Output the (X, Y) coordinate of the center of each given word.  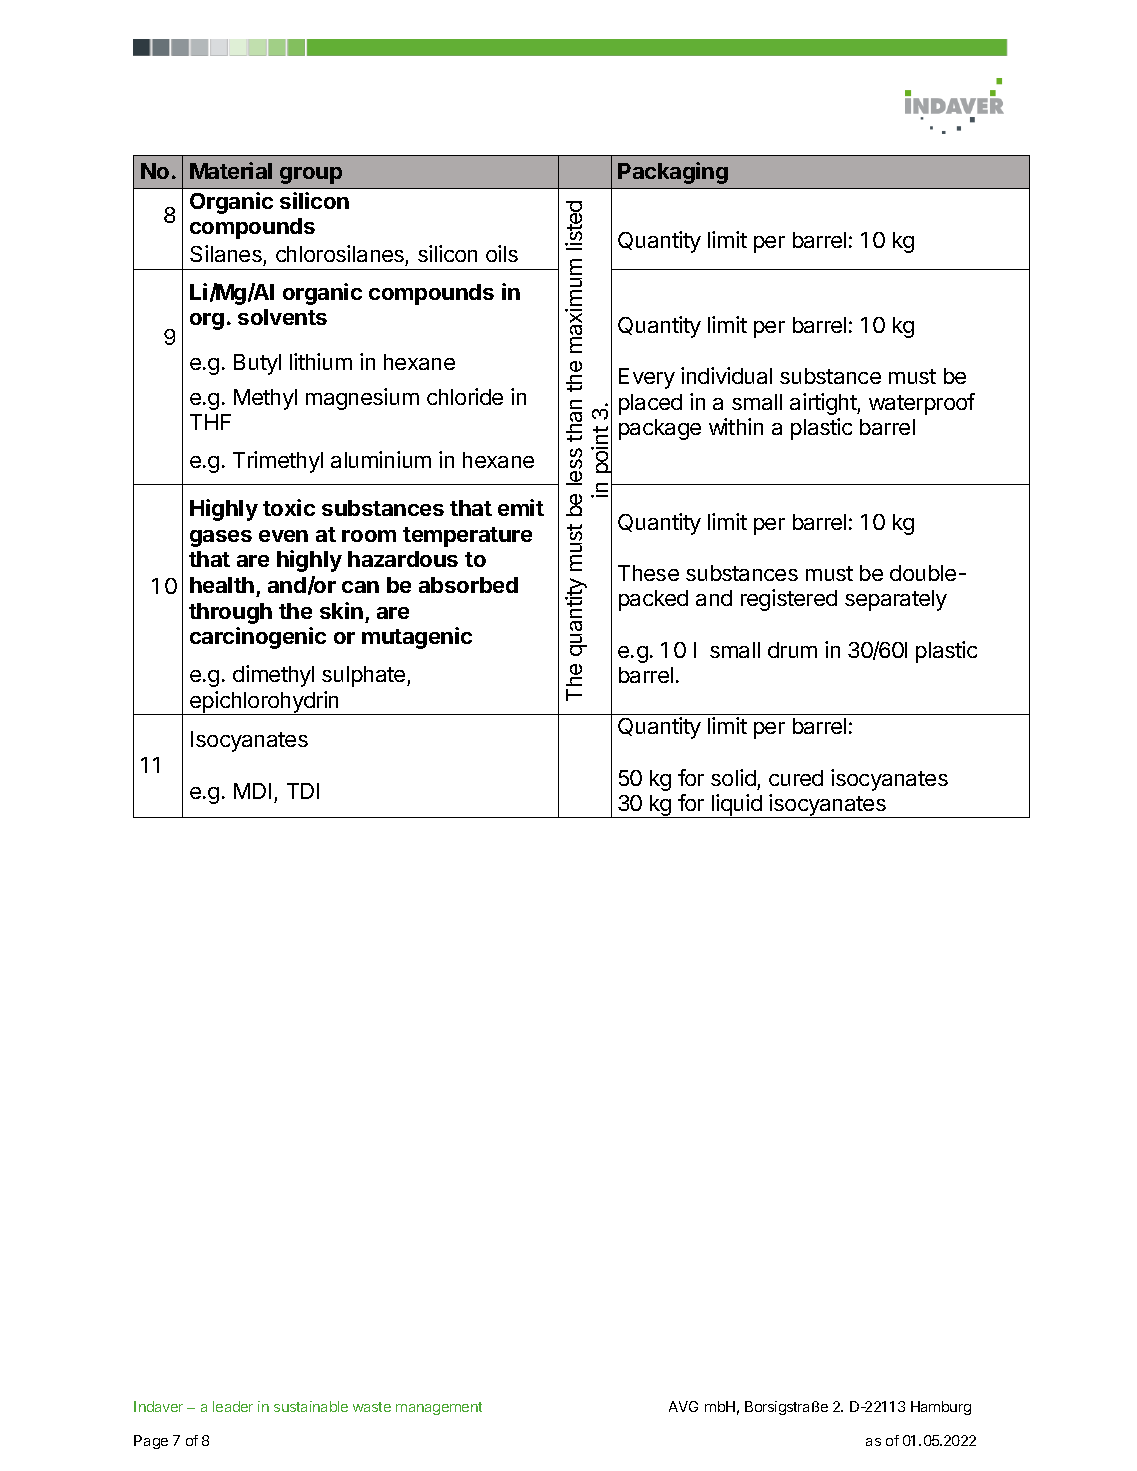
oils (502, 253)
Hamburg (941, 1408)
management (439, 1408)
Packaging (673, 173)
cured (796, 778)
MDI (252, 791)
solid (733, 777)
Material (231, 170)
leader (233, 1406)
